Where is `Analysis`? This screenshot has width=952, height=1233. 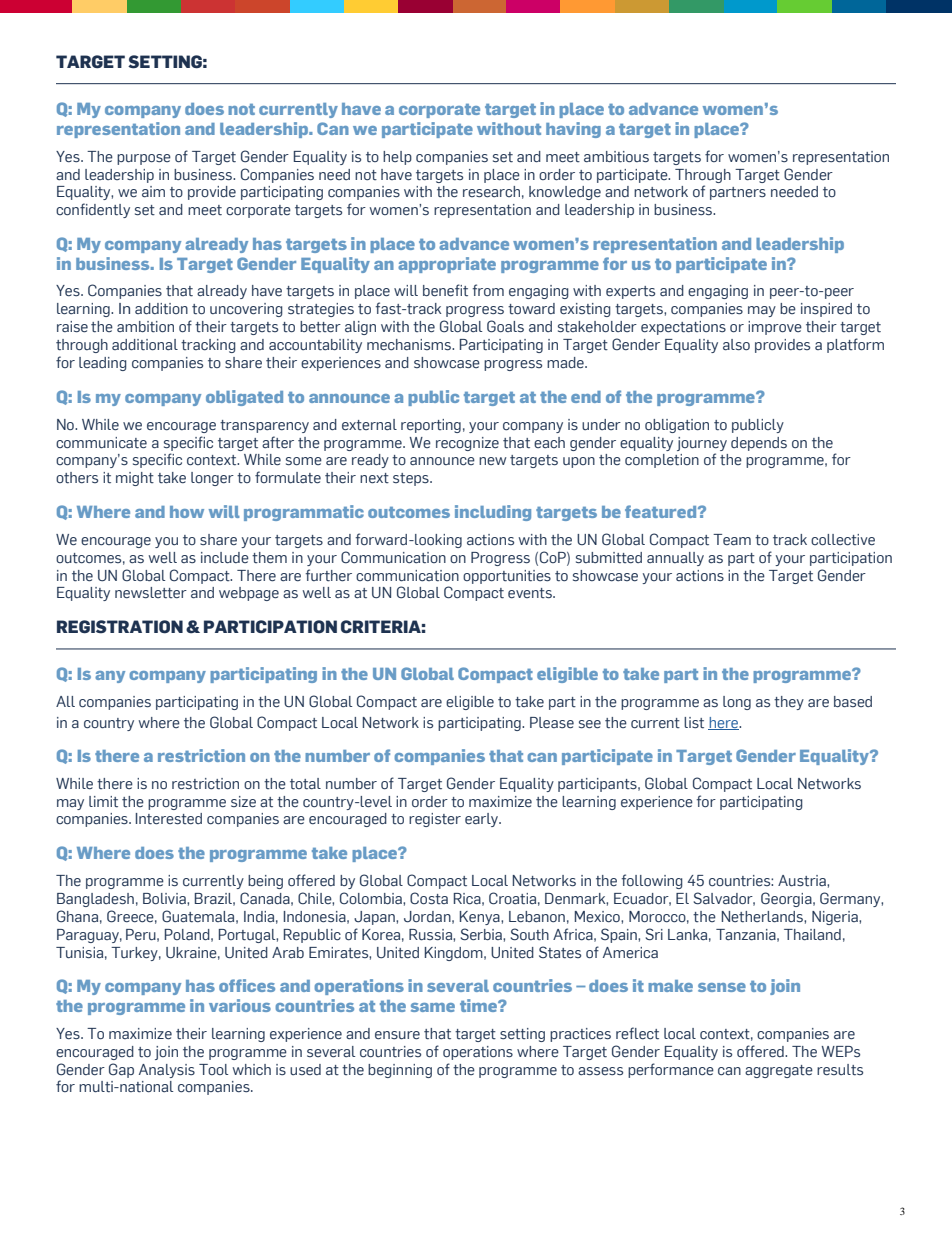
Analysis is located at coordinates (167, 1071).
